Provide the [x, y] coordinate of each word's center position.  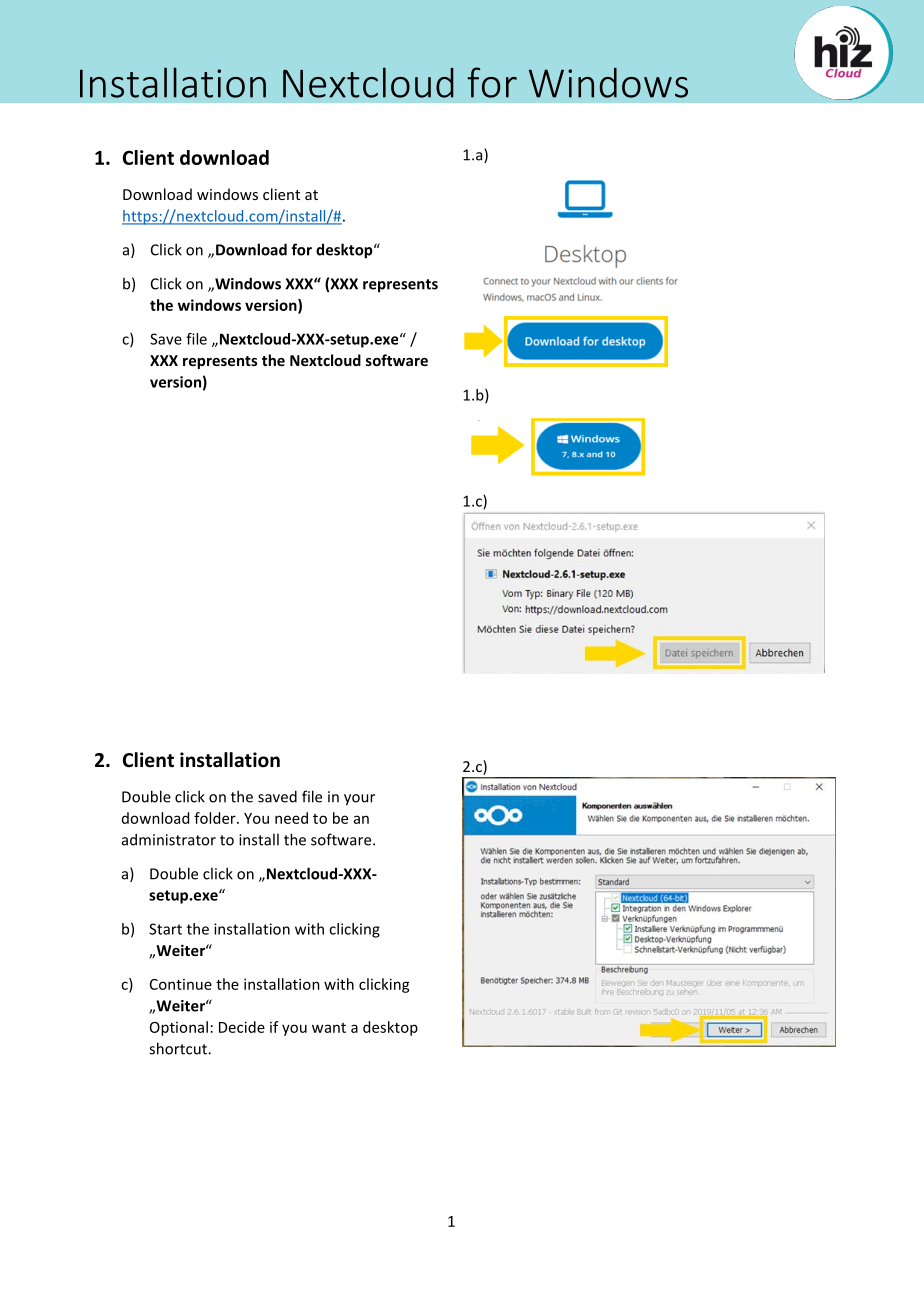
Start [165, 929]
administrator [169, 839]
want [329, 1028]
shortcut [179, 1048]
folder [216, 818]
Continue [181, 984]
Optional [179, 1028]
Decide [242, 1027]
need [291, 818]
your [359, 800]
